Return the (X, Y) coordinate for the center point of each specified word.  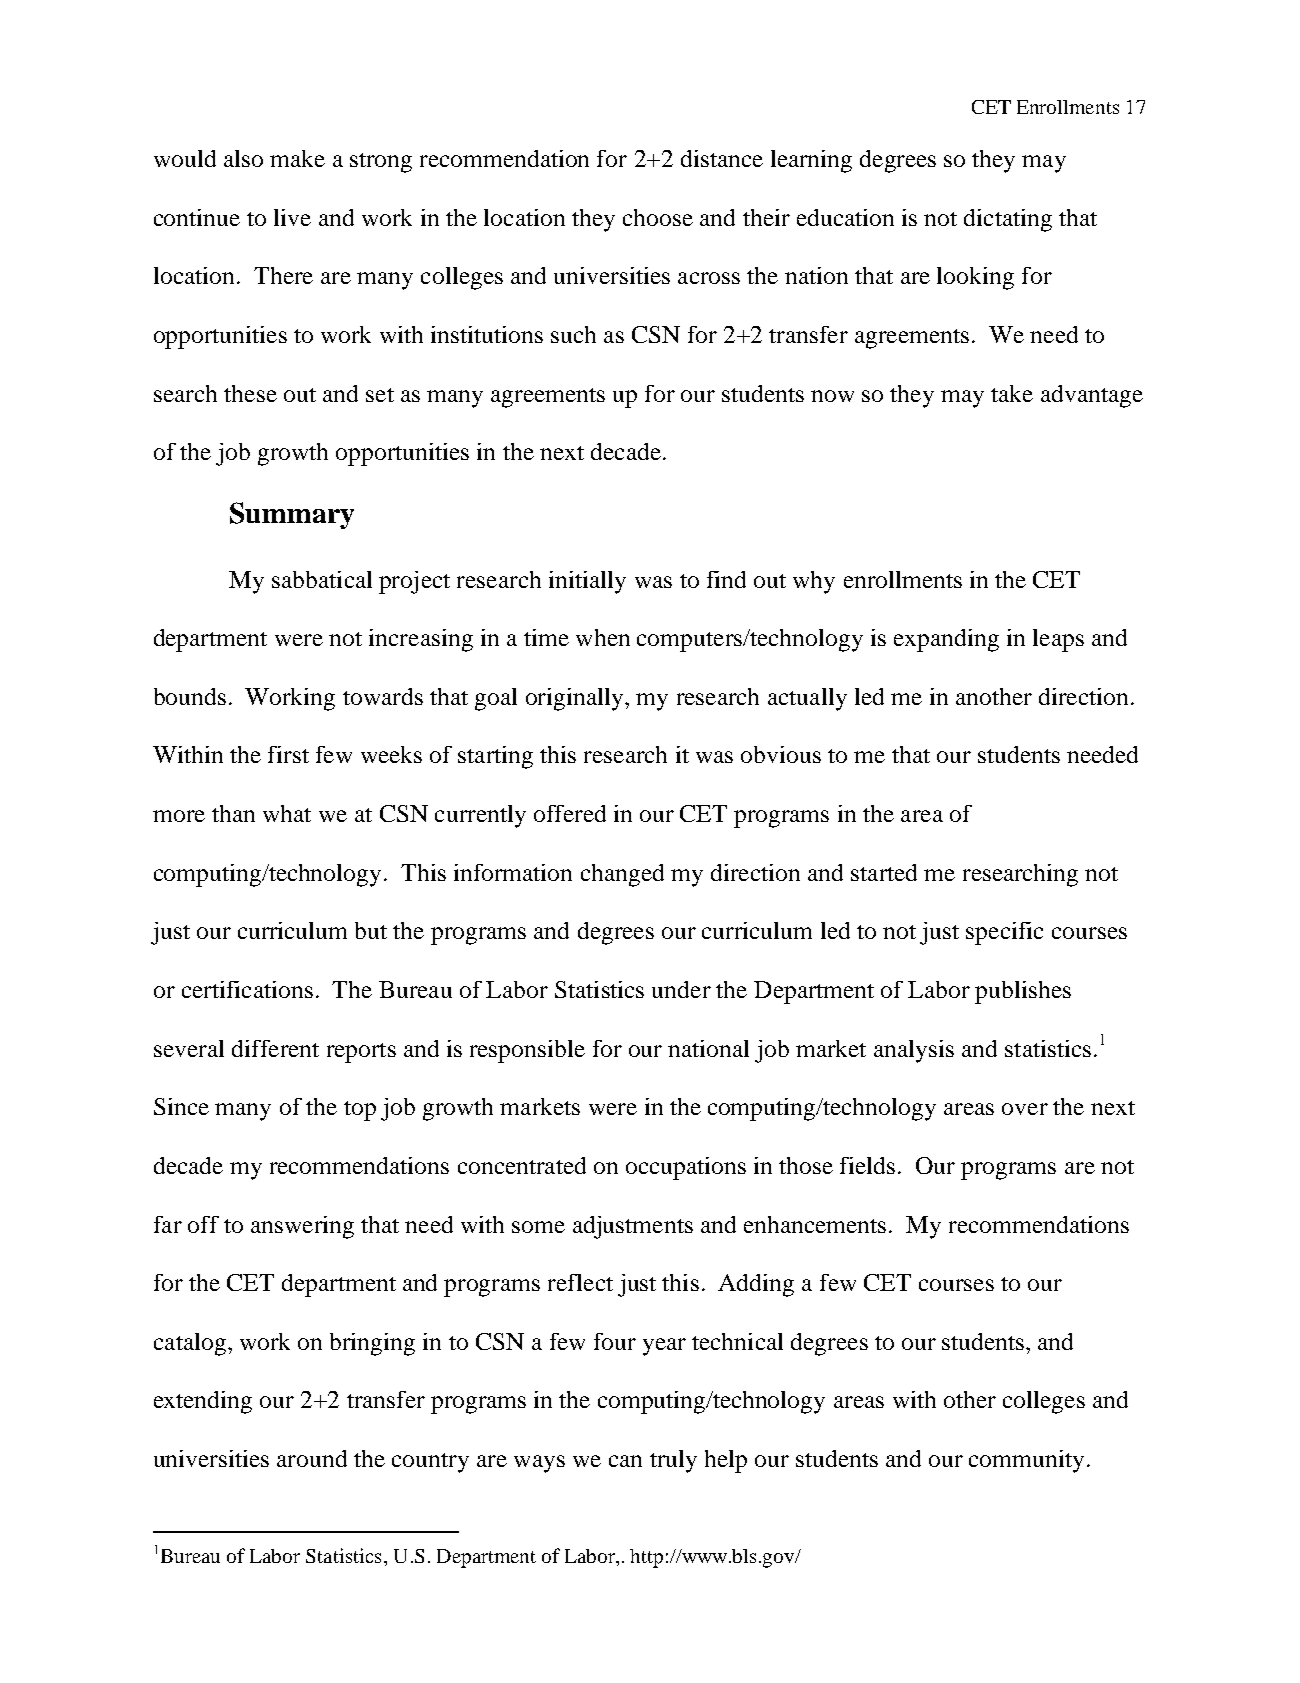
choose (658, 217)
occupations (686, 1168)
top (360, 1111)
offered (570, 813)
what (287, 813)
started (884, 872)
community (1026, 1461)
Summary (292, 515)
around (312, 1458)
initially (587, 582)
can (625, 1461)
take (1012, 393)
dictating (1008, 220)
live (292, 217)
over (1025, 1109)
